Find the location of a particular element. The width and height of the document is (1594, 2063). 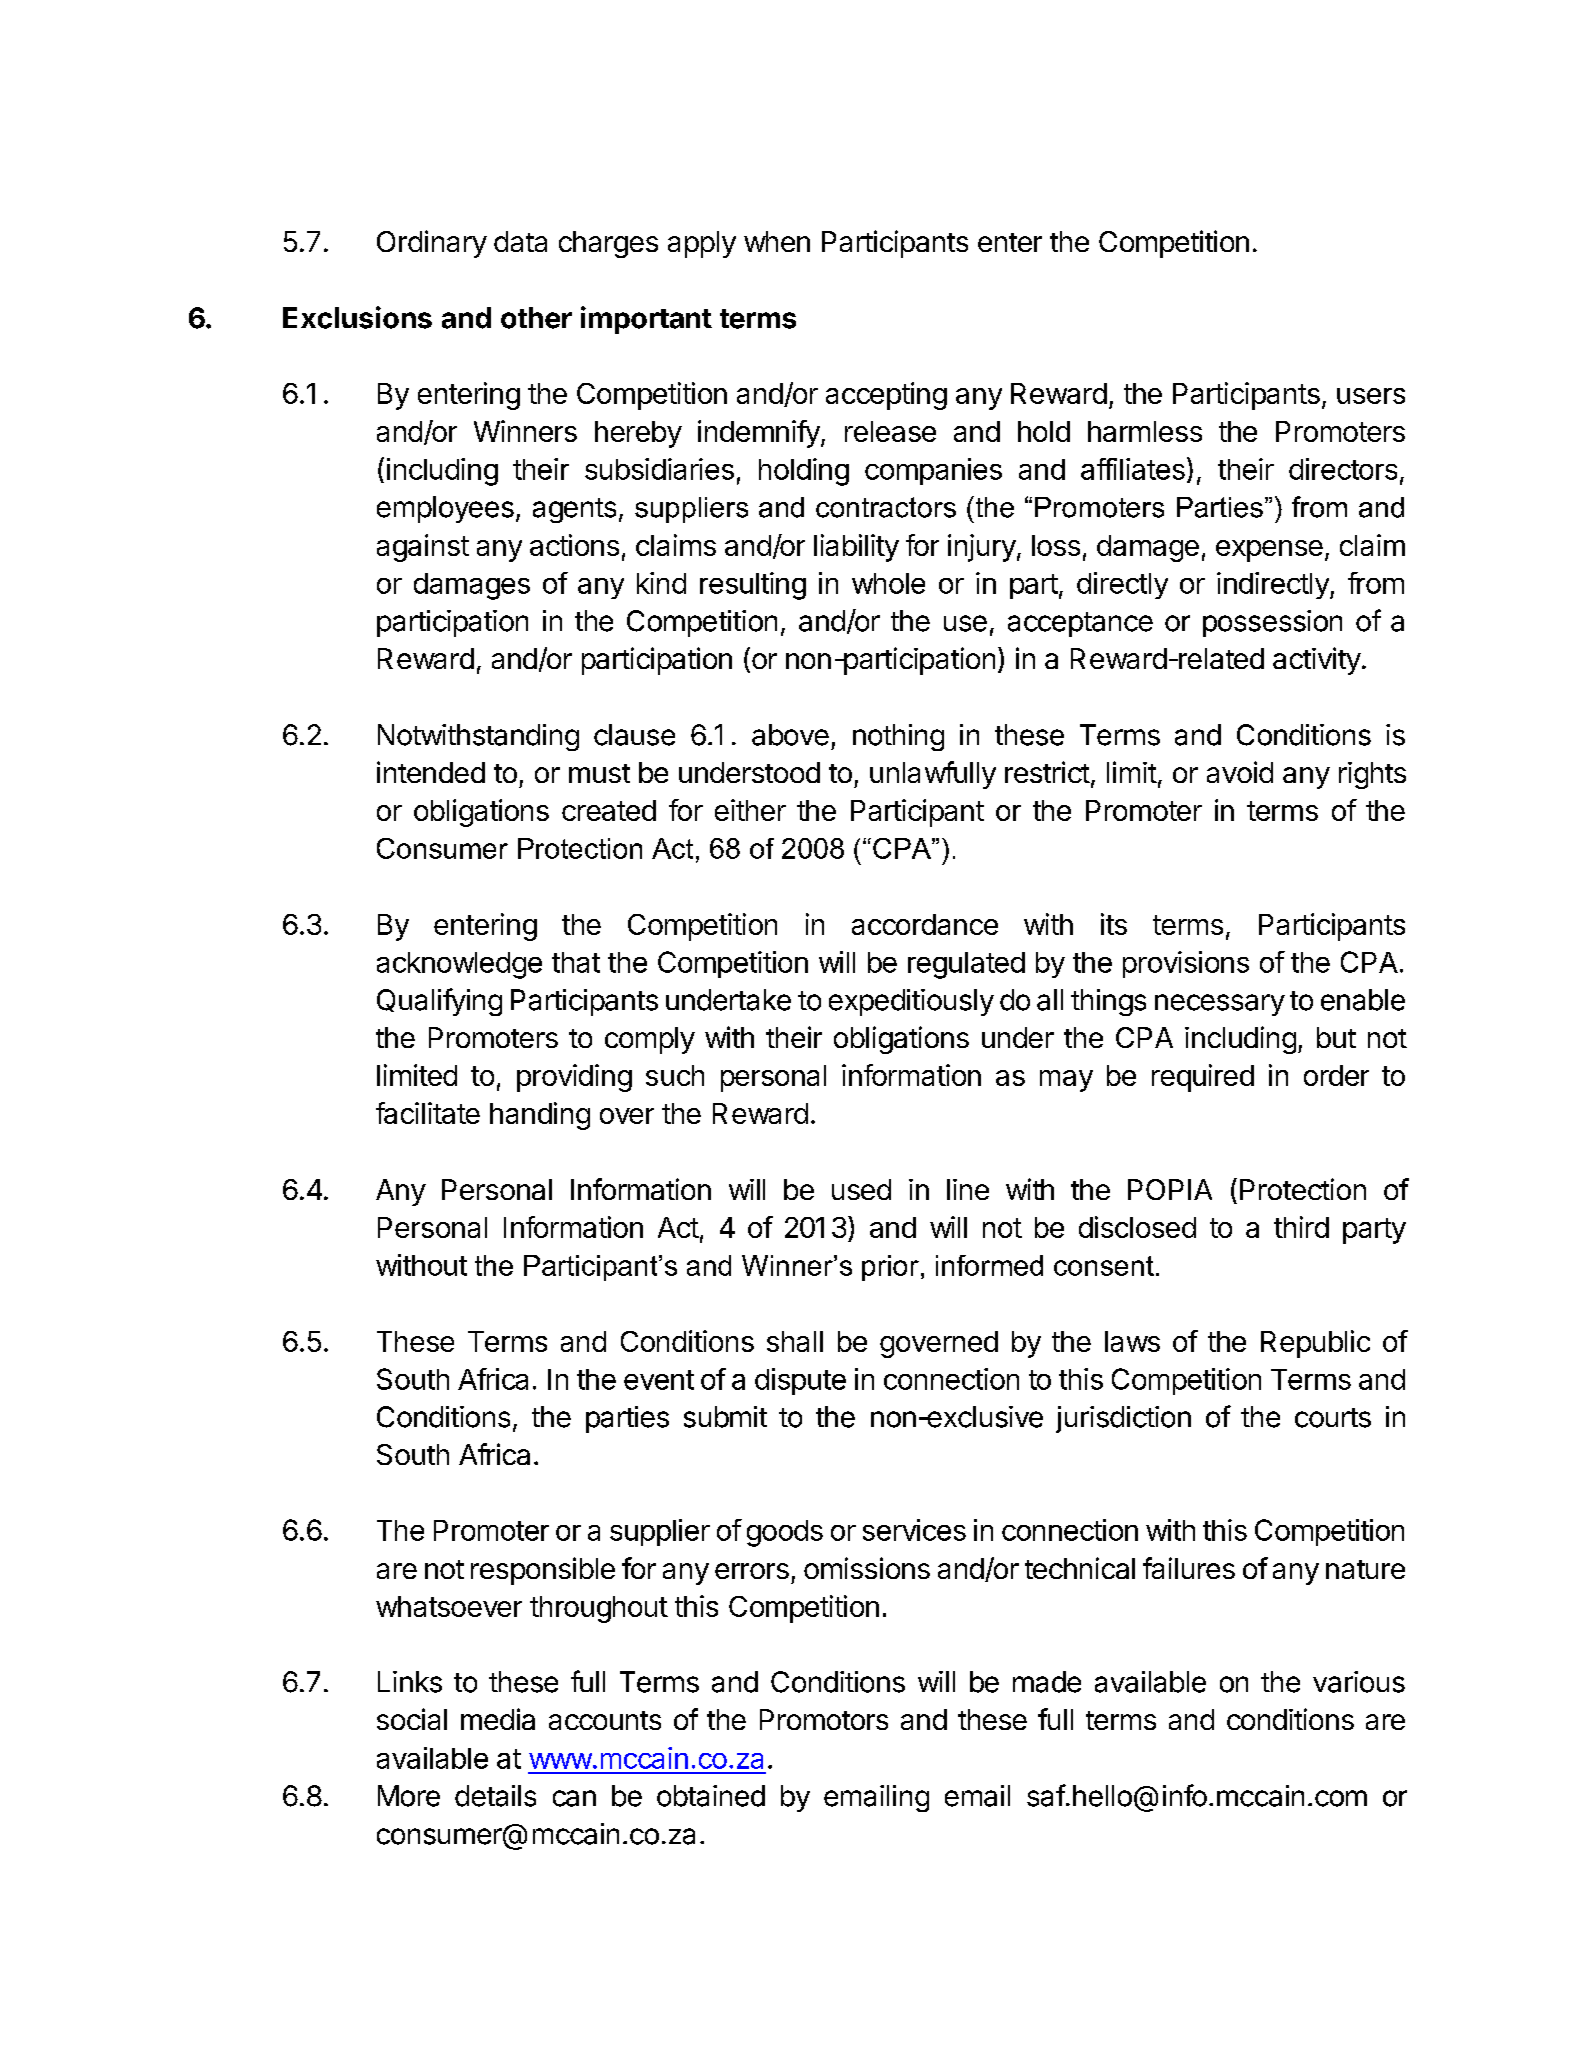

users is located at coordinates (1371, 396).
